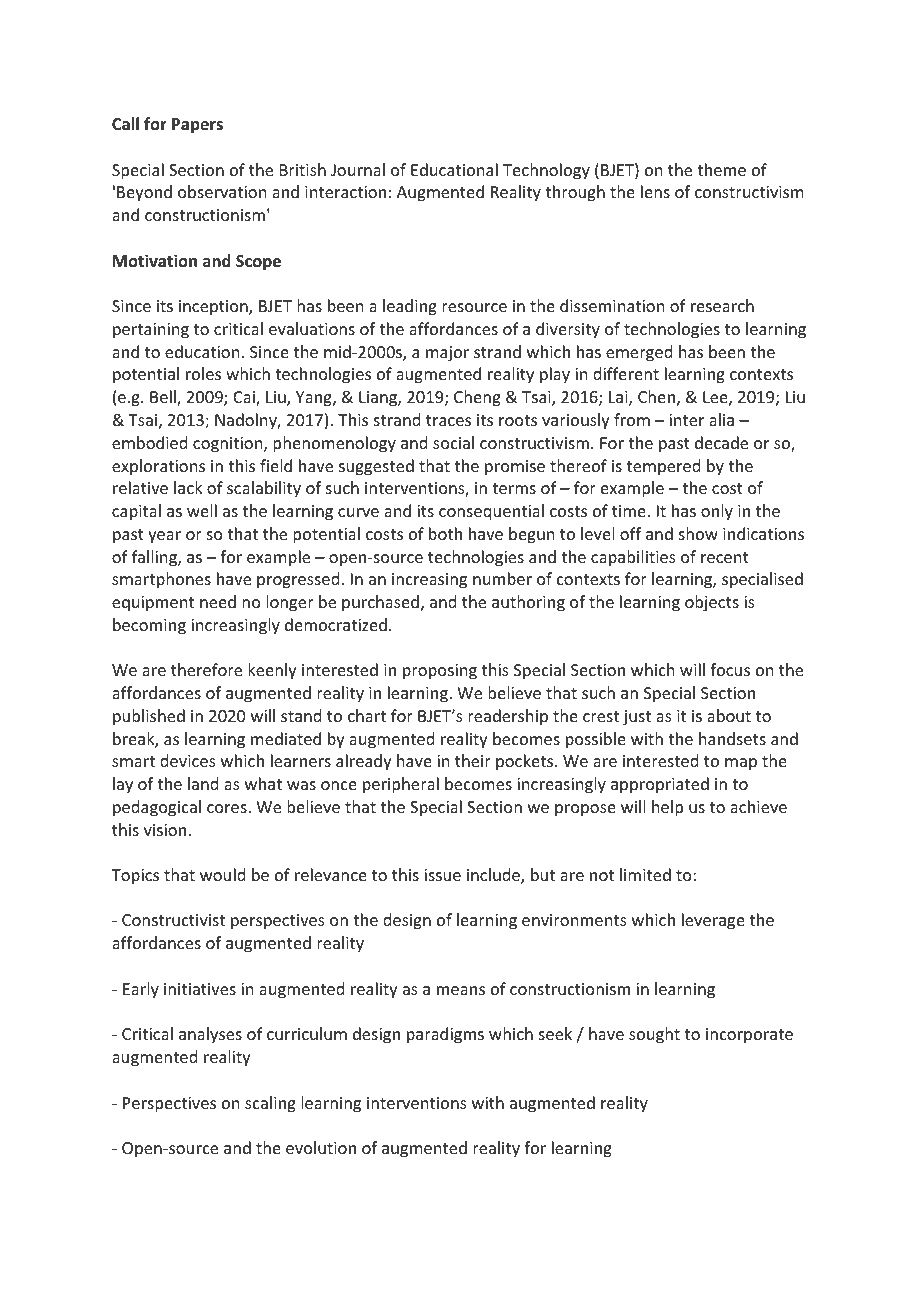 This screenshot has height=1308, width=924. I want to click on sought, so click(654, 1035).
